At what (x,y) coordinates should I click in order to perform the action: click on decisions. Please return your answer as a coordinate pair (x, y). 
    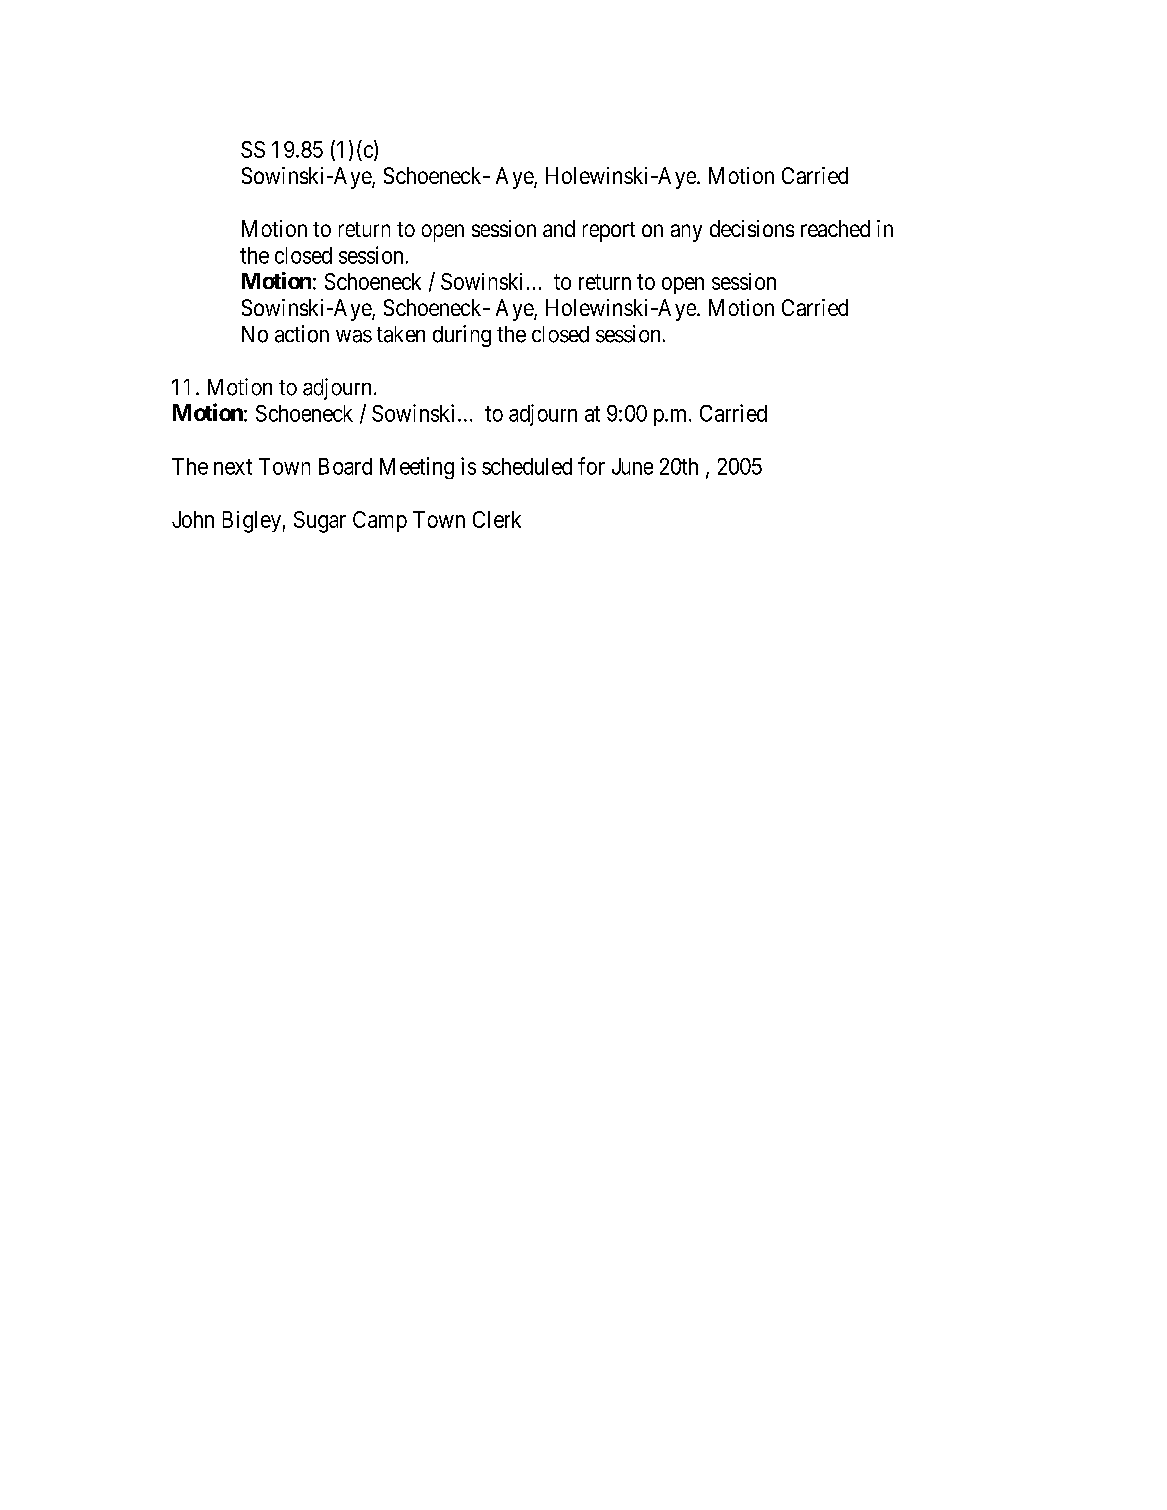
    Looking at the image, I should click on (752, 228).
